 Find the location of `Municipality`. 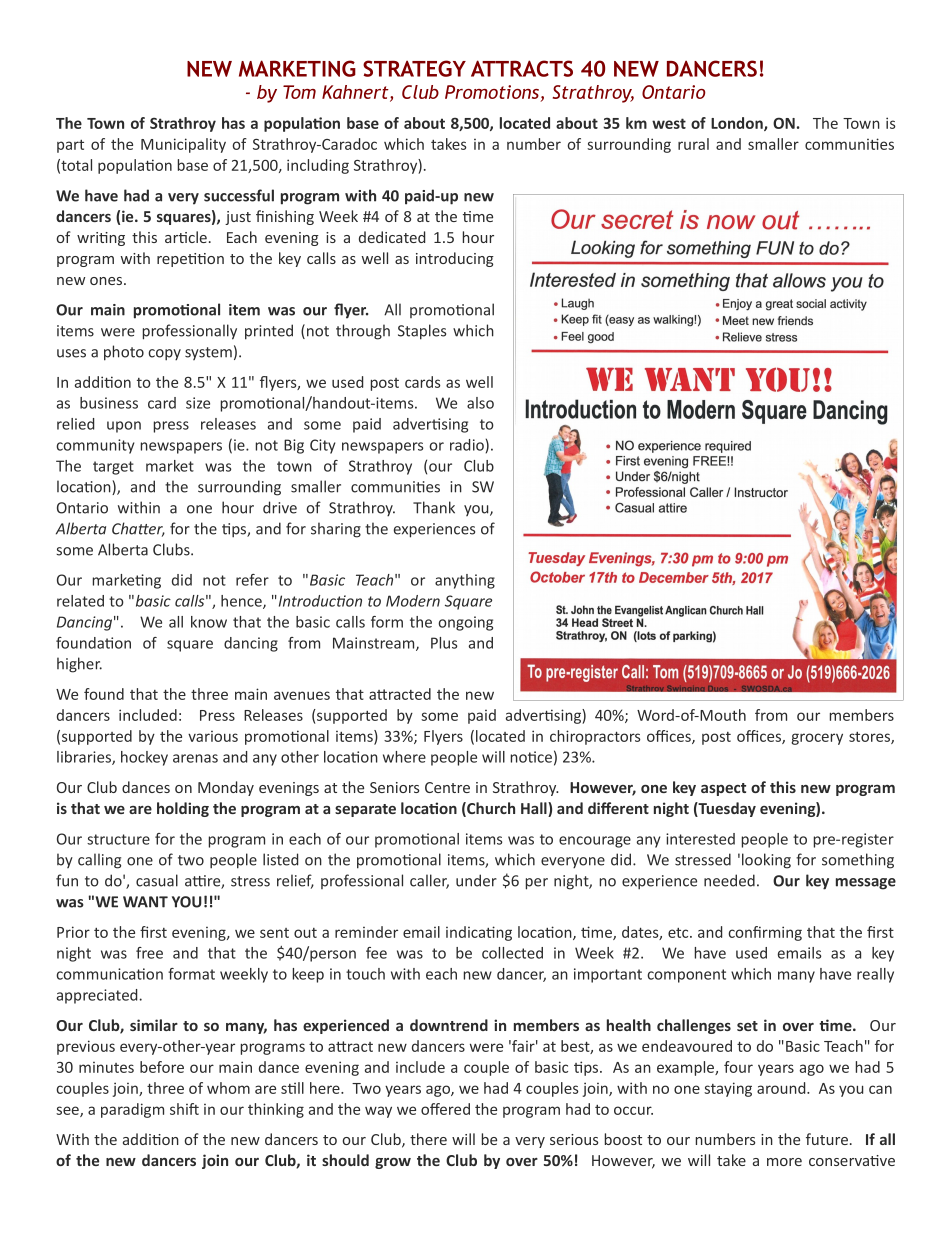

Municipality is located at coordinates (183, 145).
